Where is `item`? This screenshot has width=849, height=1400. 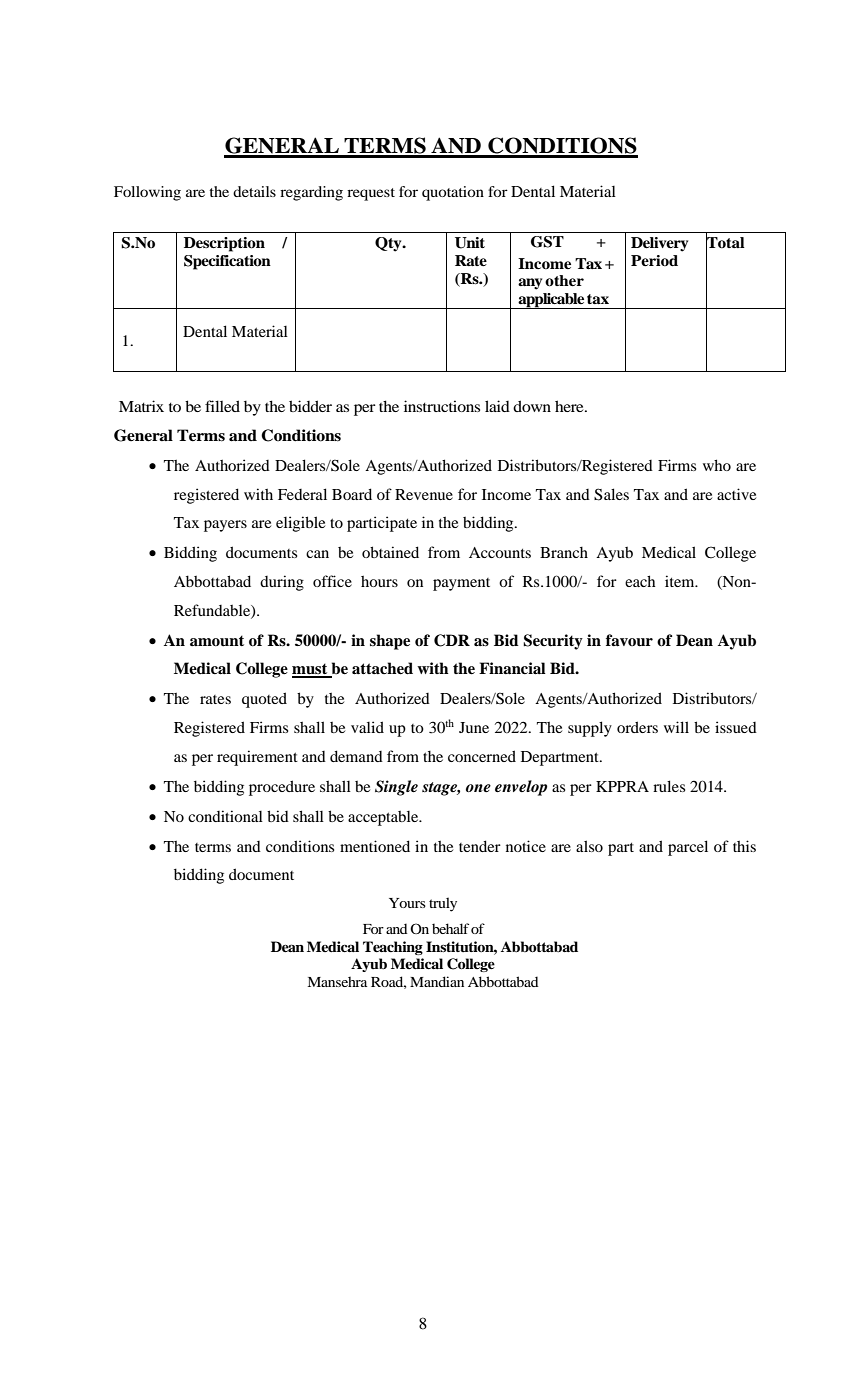 item is located at coordinates (681, 581).
